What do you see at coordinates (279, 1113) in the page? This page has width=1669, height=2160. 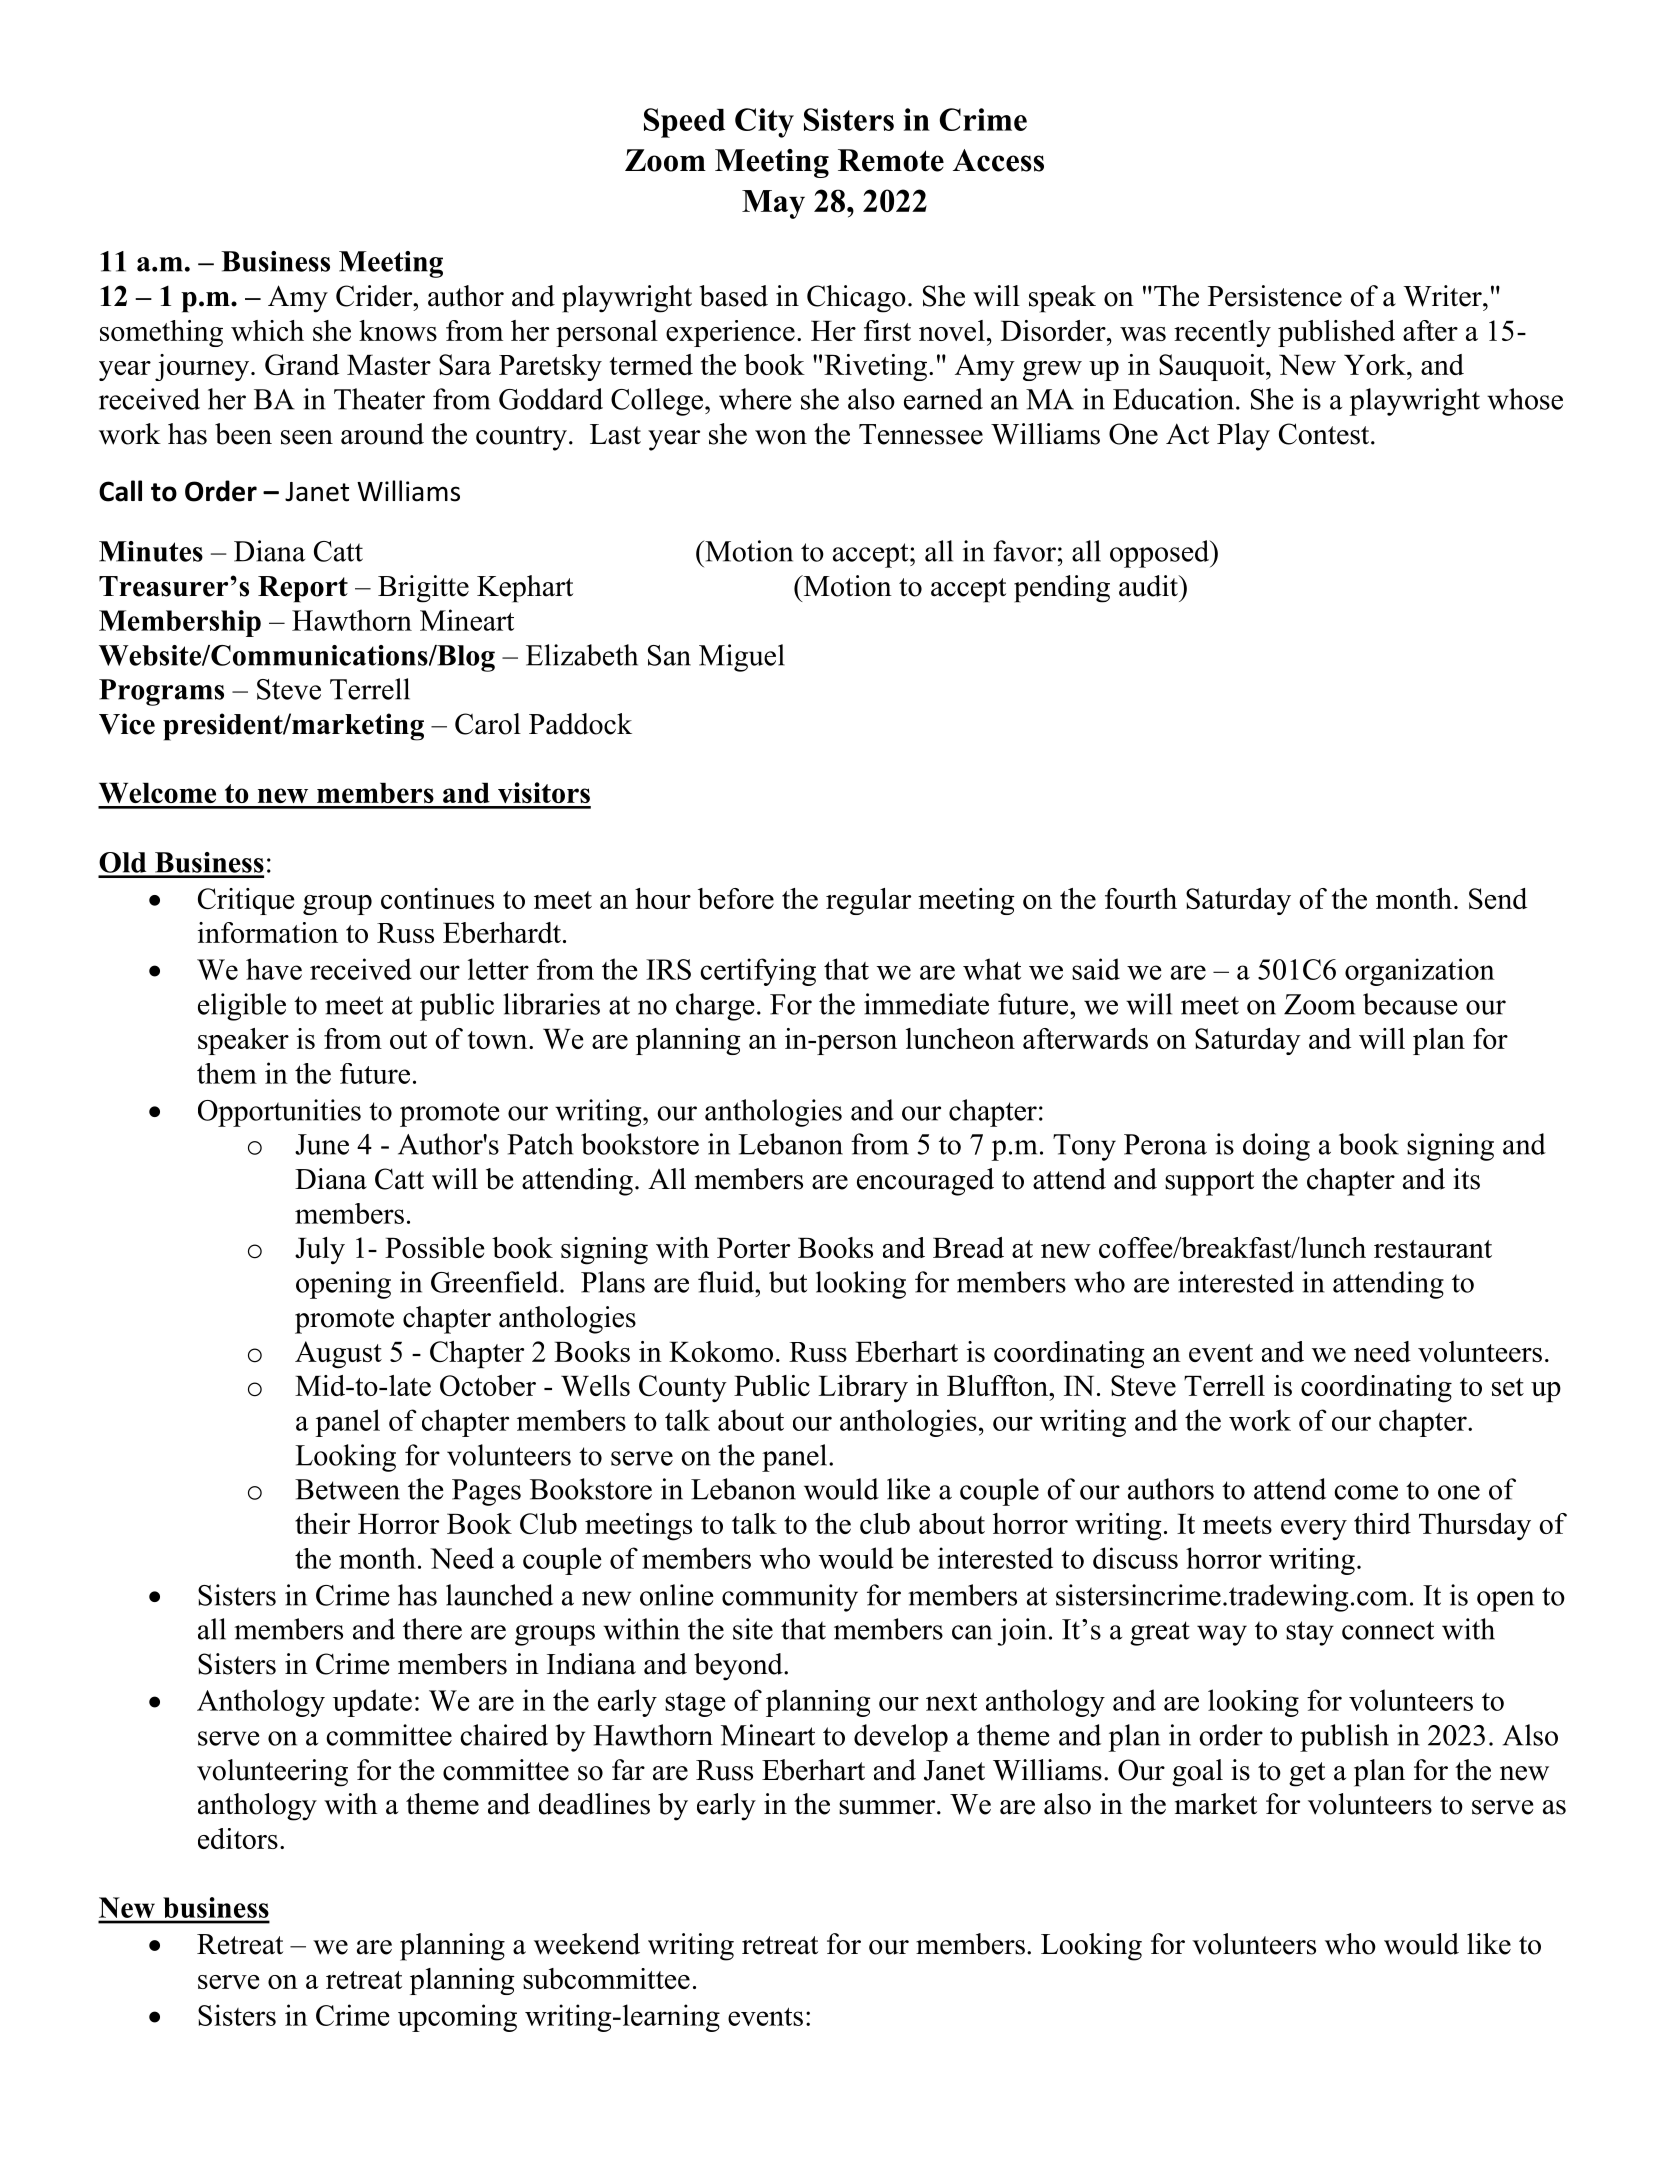 I see `Opportunities` at bounding box center [279, 1113].
